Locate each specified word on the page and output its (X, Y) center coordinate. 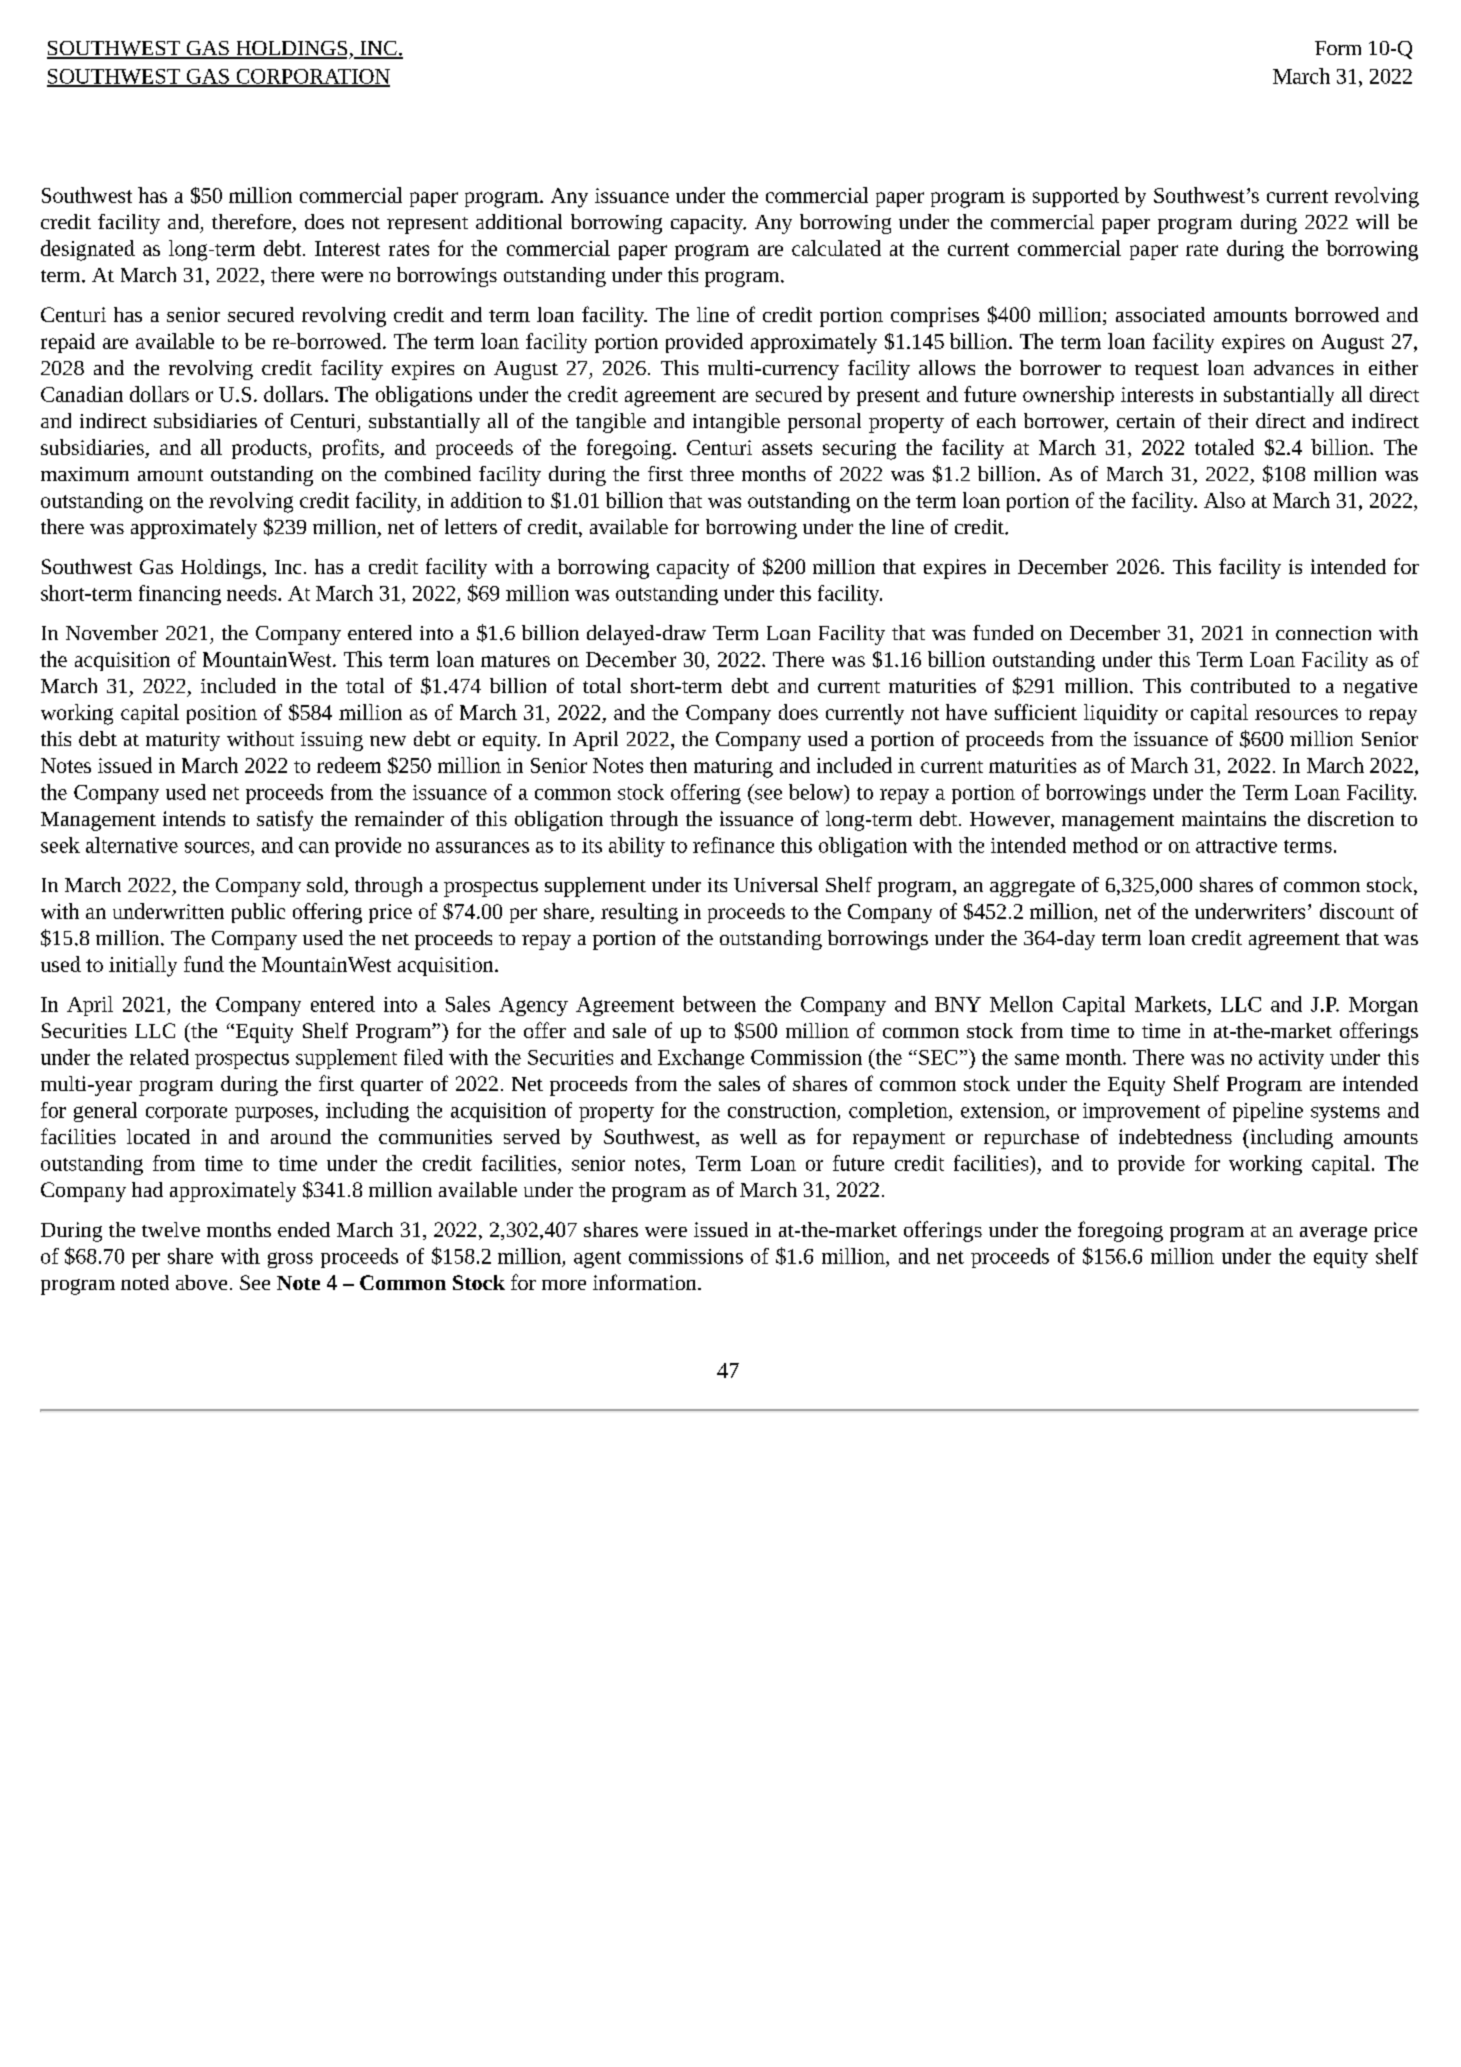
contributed (1240, 685)
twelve (171, 1229)
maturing (733, 768)
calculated (836, 248)
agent (597, 1259)
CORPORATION (312, 77)
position (222, 714)
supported (1076, 197)
